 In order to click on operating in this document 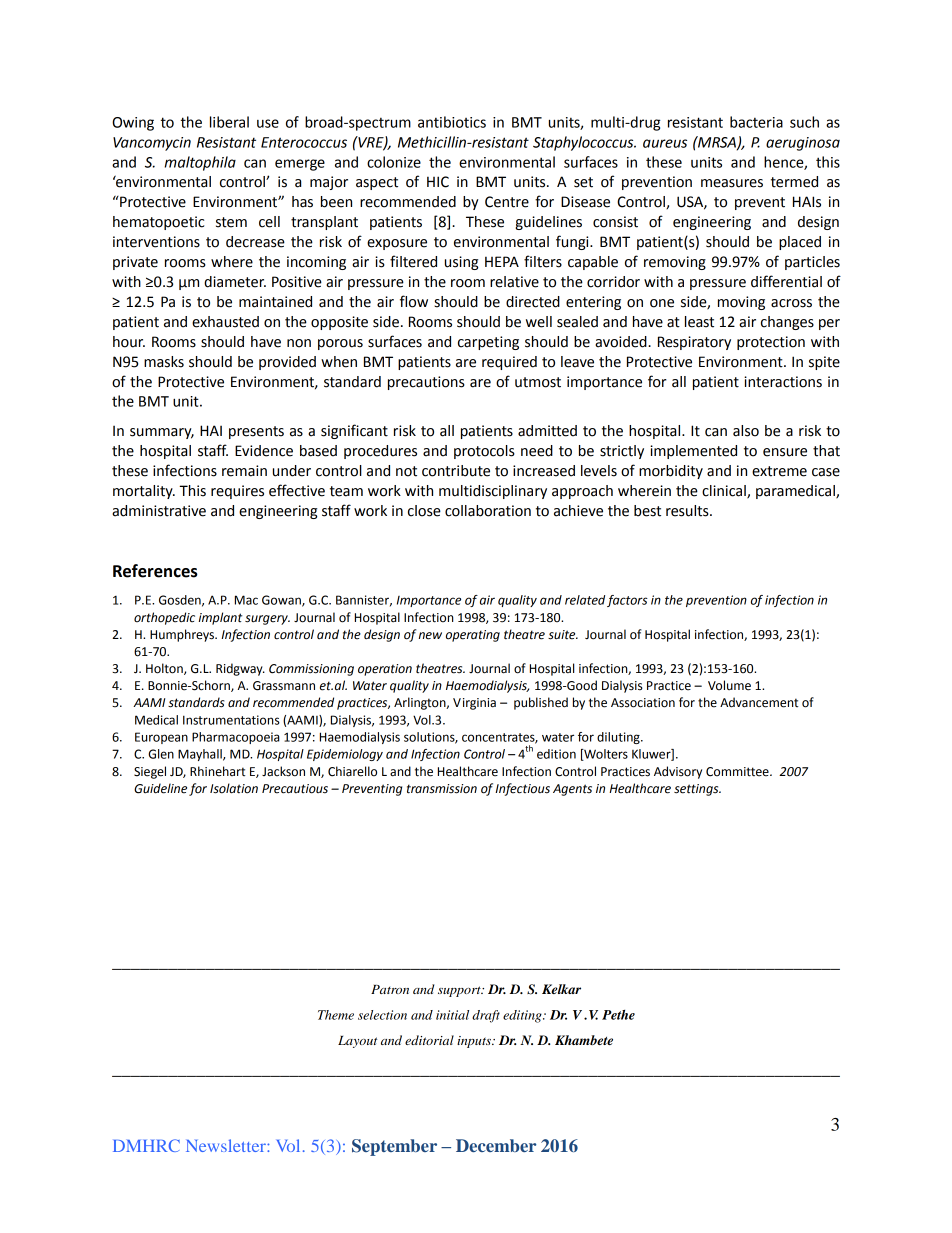, I will do `click(473, 636)`.
